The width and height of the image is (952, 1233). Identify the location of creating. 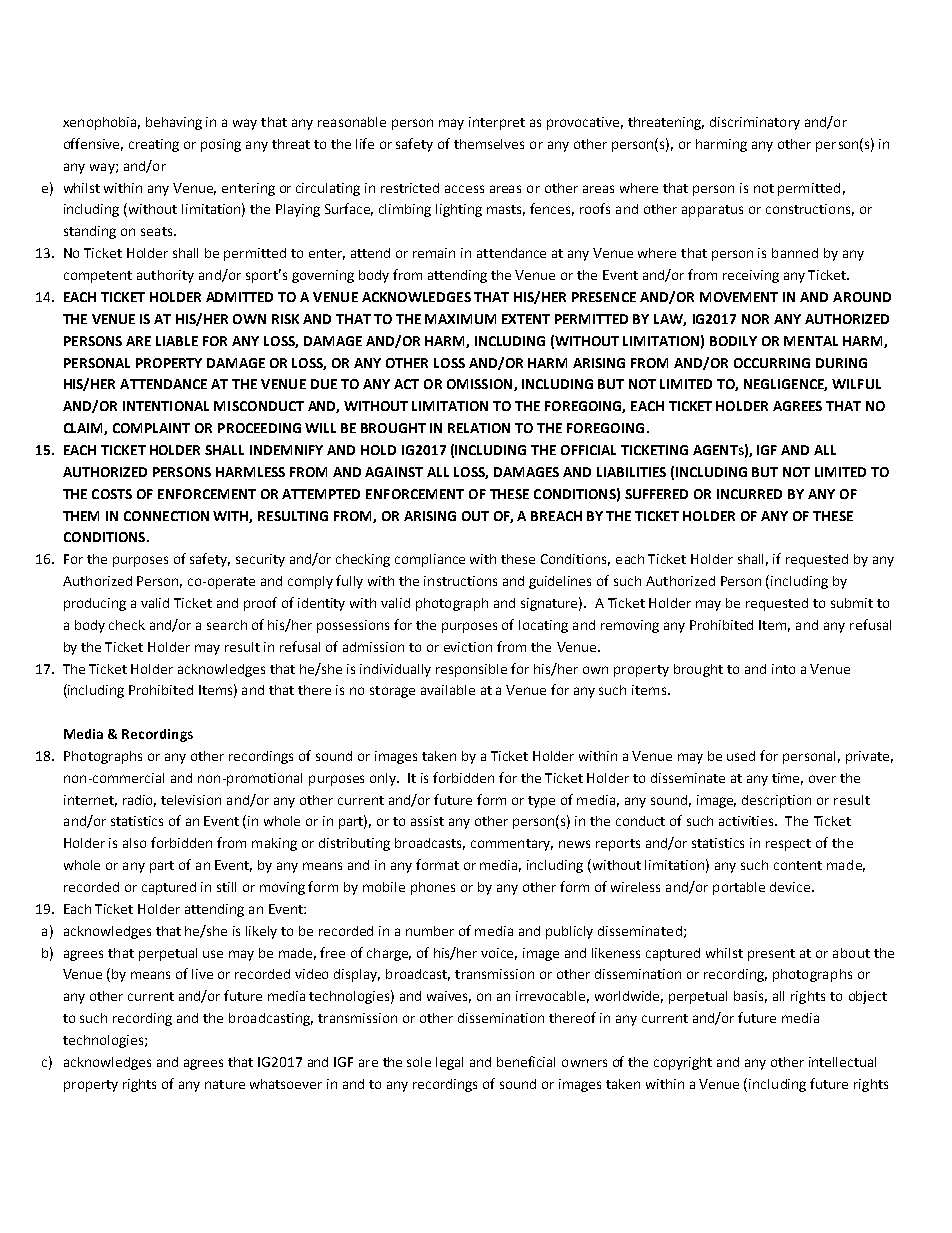
(154, 145).
